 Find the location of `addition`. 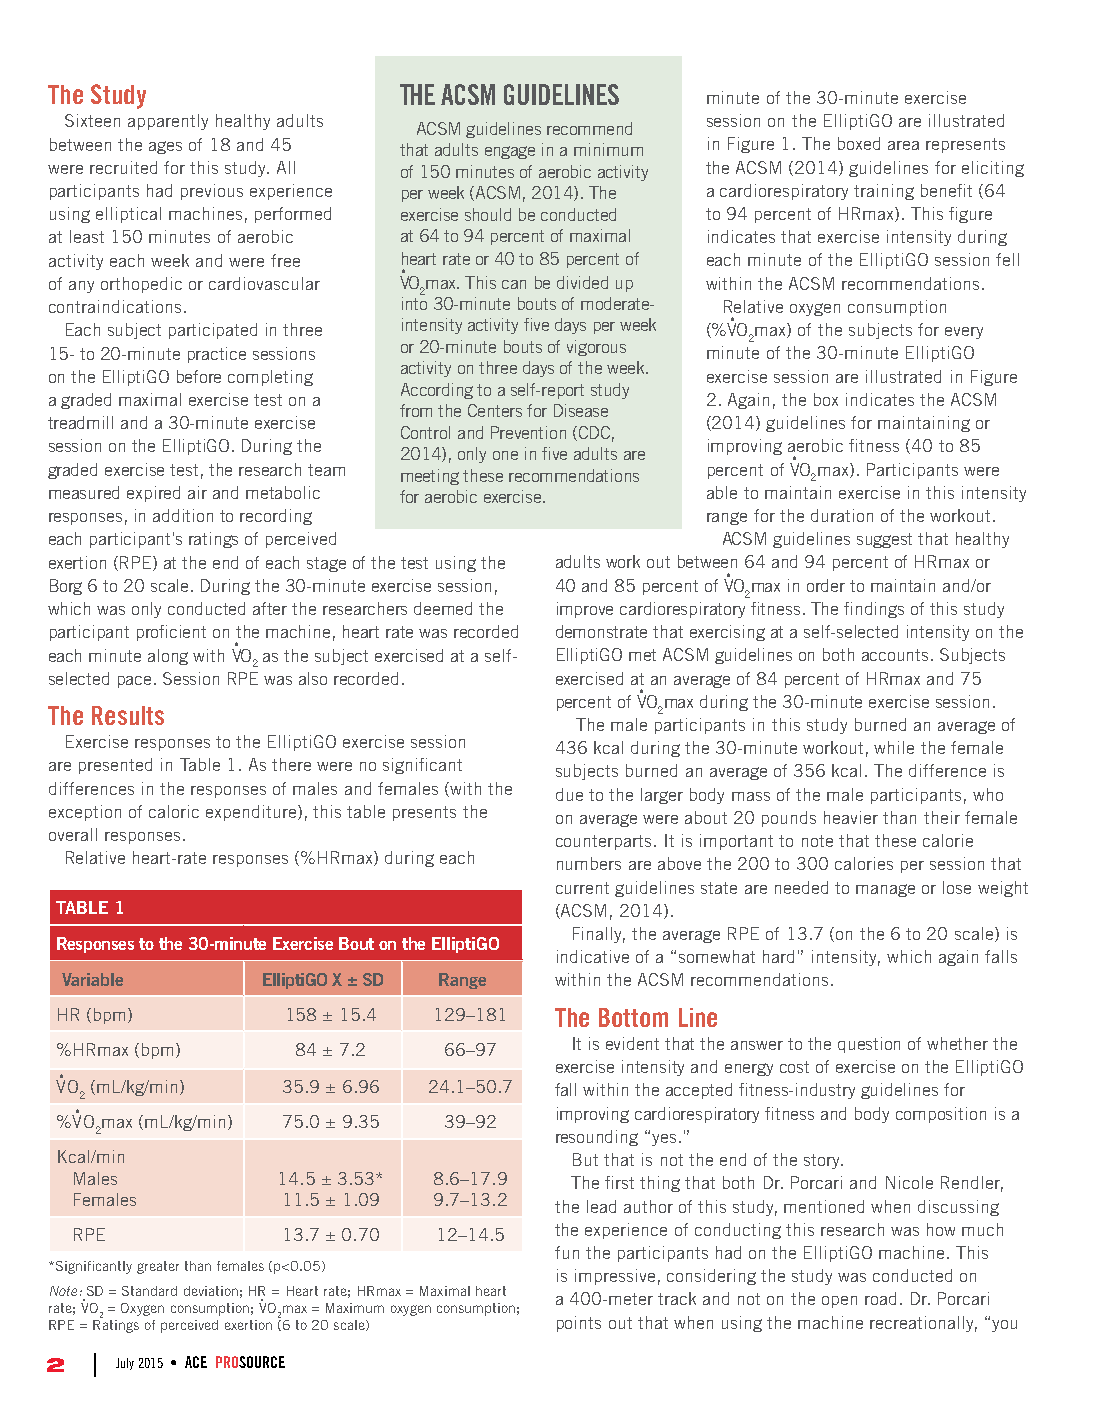

addition is located at coordinates (183, 515).
